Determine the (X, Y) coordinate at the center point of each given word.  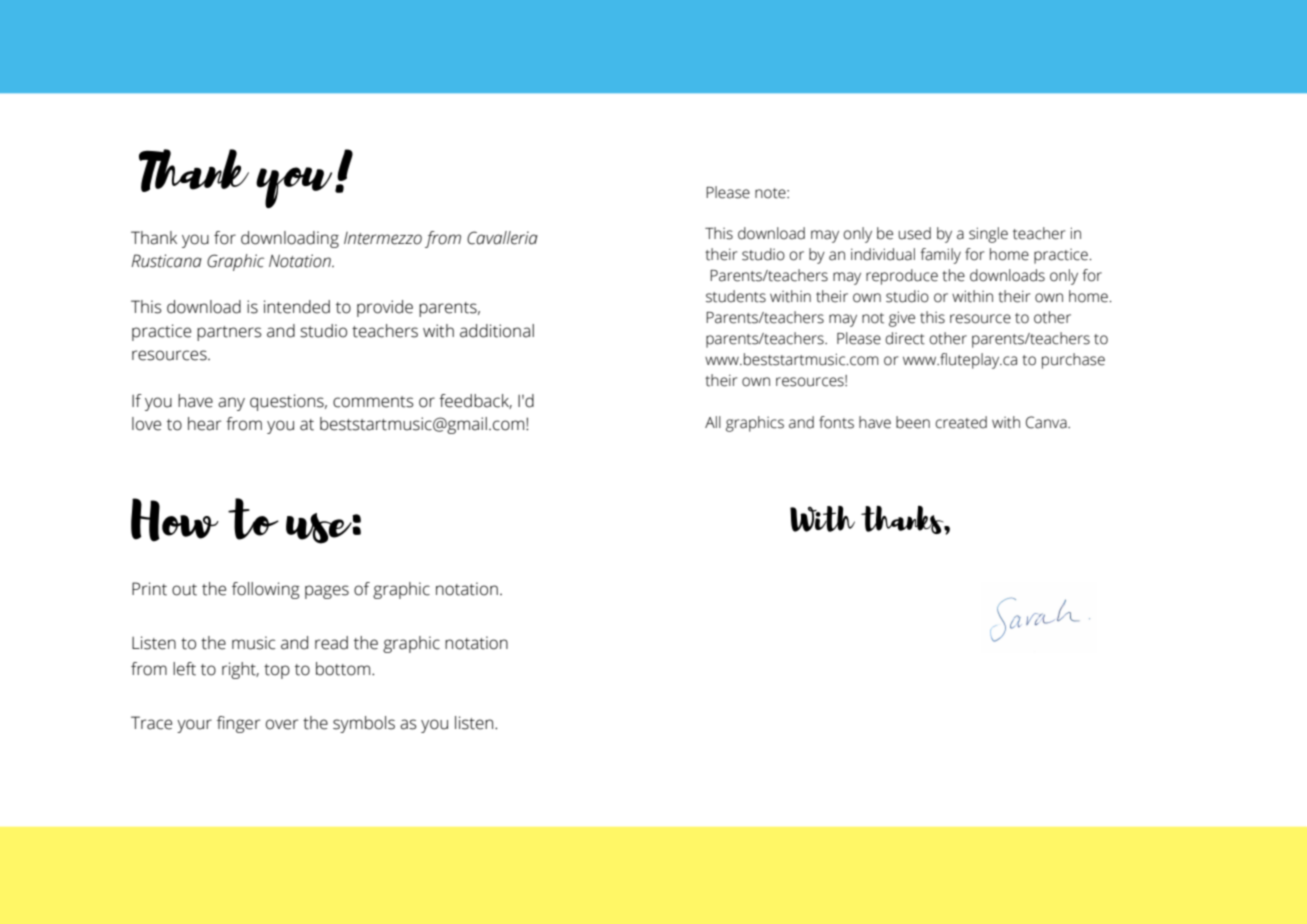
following (265, 590)
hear (204, 424)
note (771, 193)
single (988, 235)
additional (497, 331)
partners (229, 333)
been (913, 422)
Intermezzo (383, 238)
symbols (364, 724)
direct (905, 338)
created (961, 422)
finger (238, 724)
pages (327, 592)
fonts (836, 422)
